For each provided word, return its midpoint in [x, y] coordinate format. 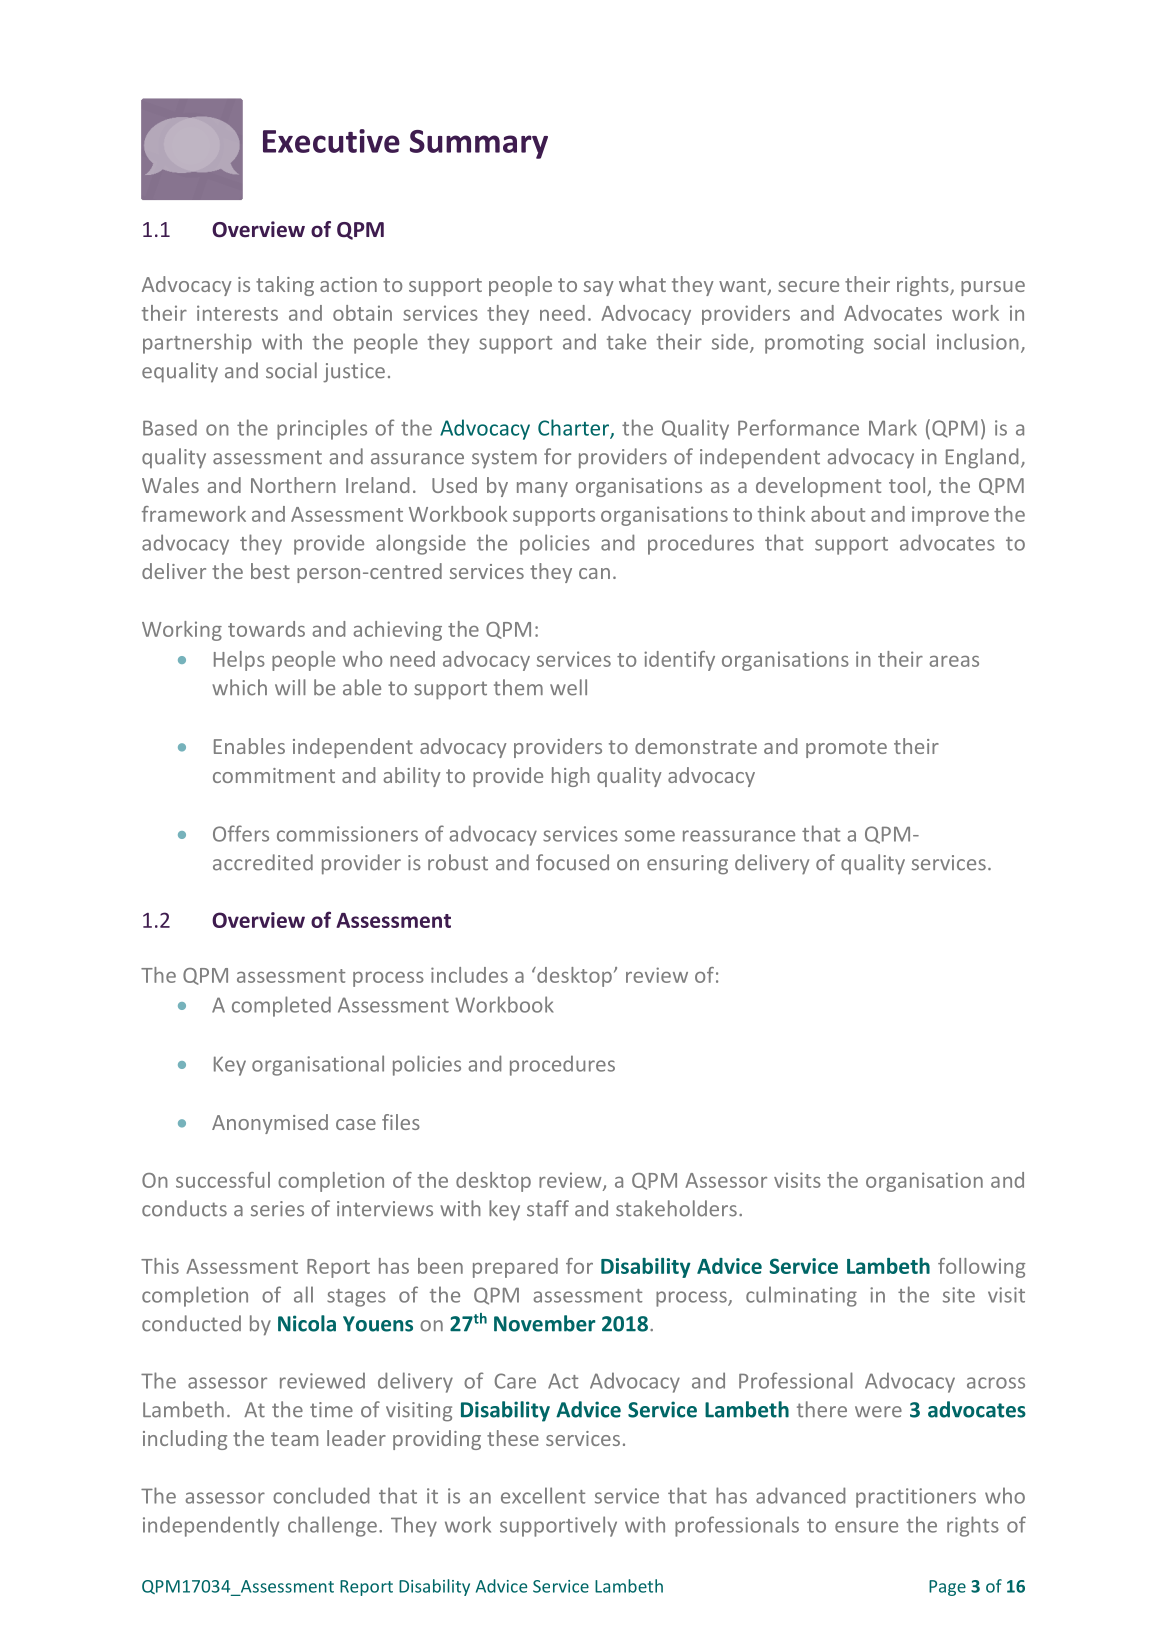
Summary [479, 144]
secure [808, 286]
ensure [866, 1527]
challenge [332, 1526]
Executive [331, 141]
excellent [543, 1495]
